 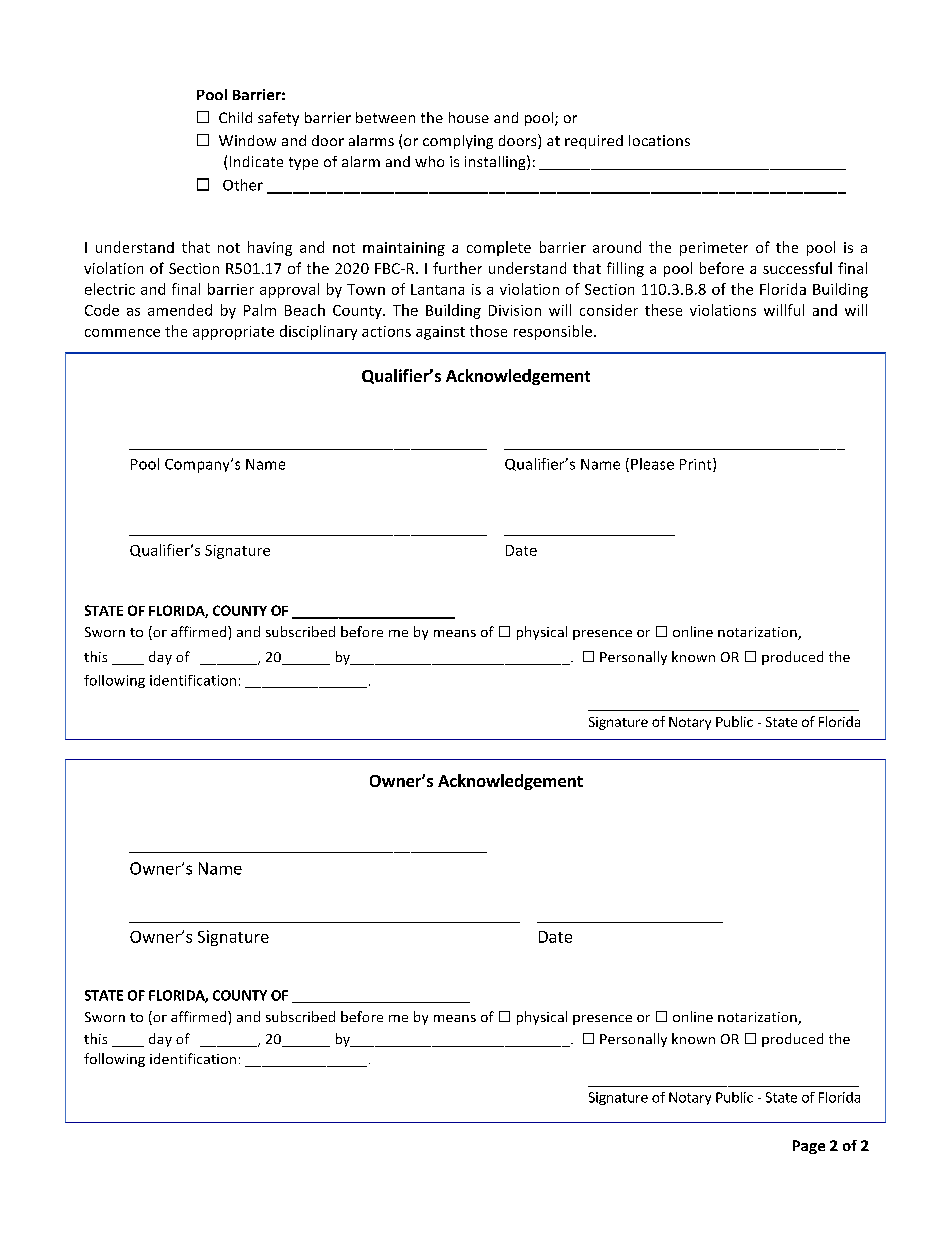 What do you see at coordinates (659, 140) in the document?
I see `locations` at bounding box center [659, 140].
